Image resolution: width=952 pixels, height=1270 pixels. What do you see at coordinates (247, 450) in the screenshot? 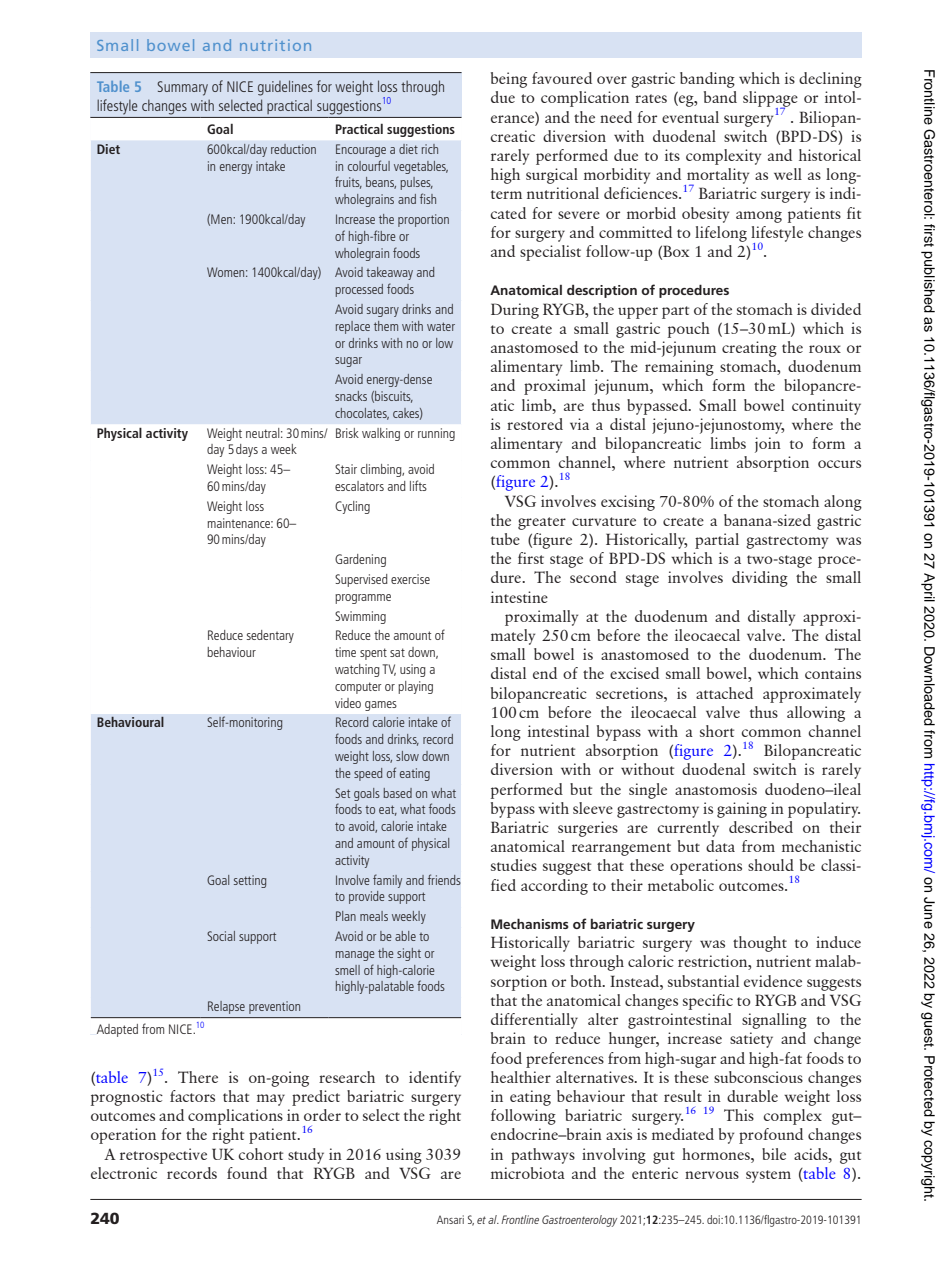
I see `days` at bounding box center [247, 450].
